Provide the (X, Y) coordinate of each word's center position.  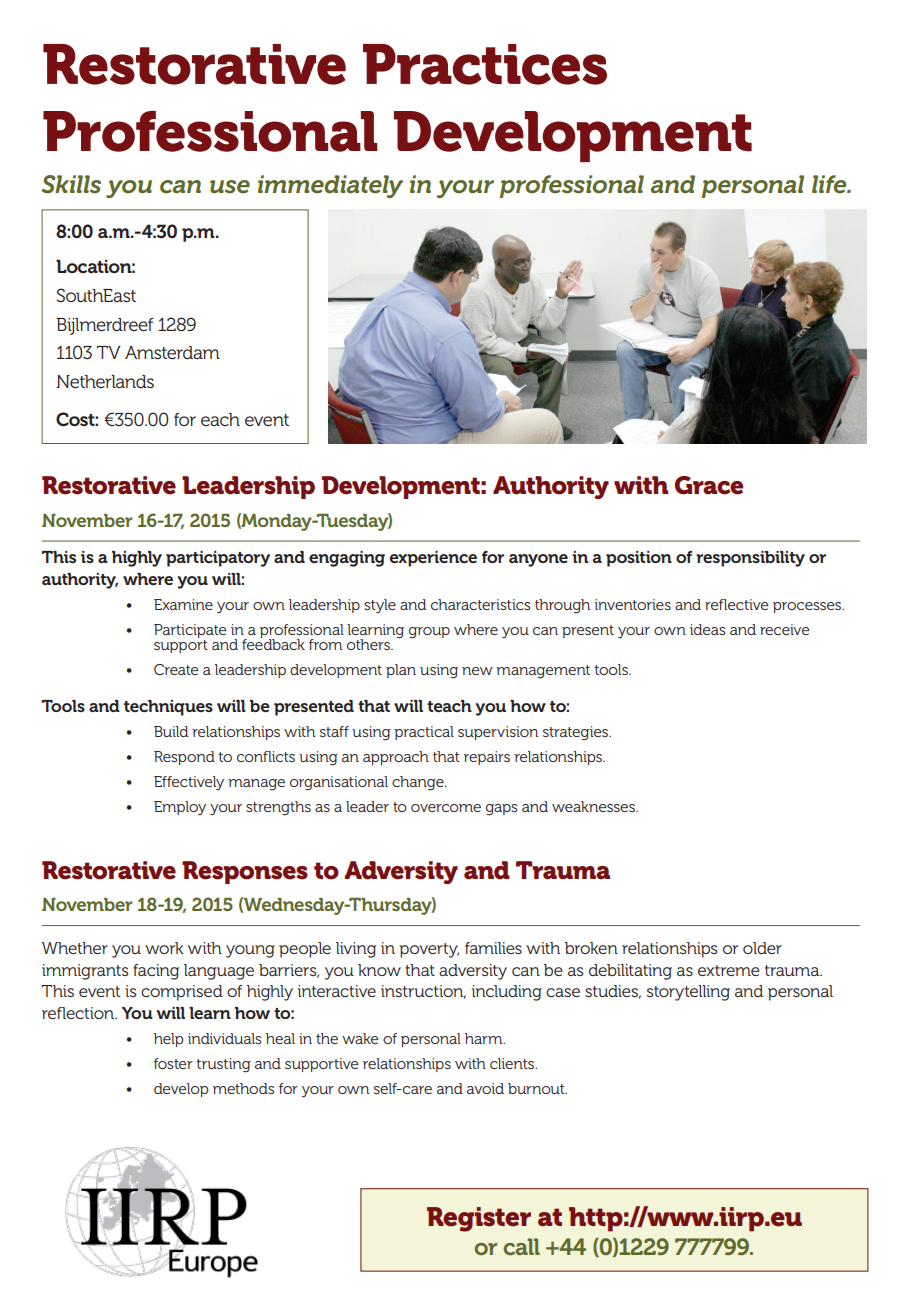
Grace (709, 485)
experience (433, 559)
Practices (485, 64)
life (830, 184)
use (230, 187)
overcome (446, 808)
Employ (180, 808)
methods (243, 1088)
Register (479, 1219)
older (762, 948)
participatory (218, 559)
